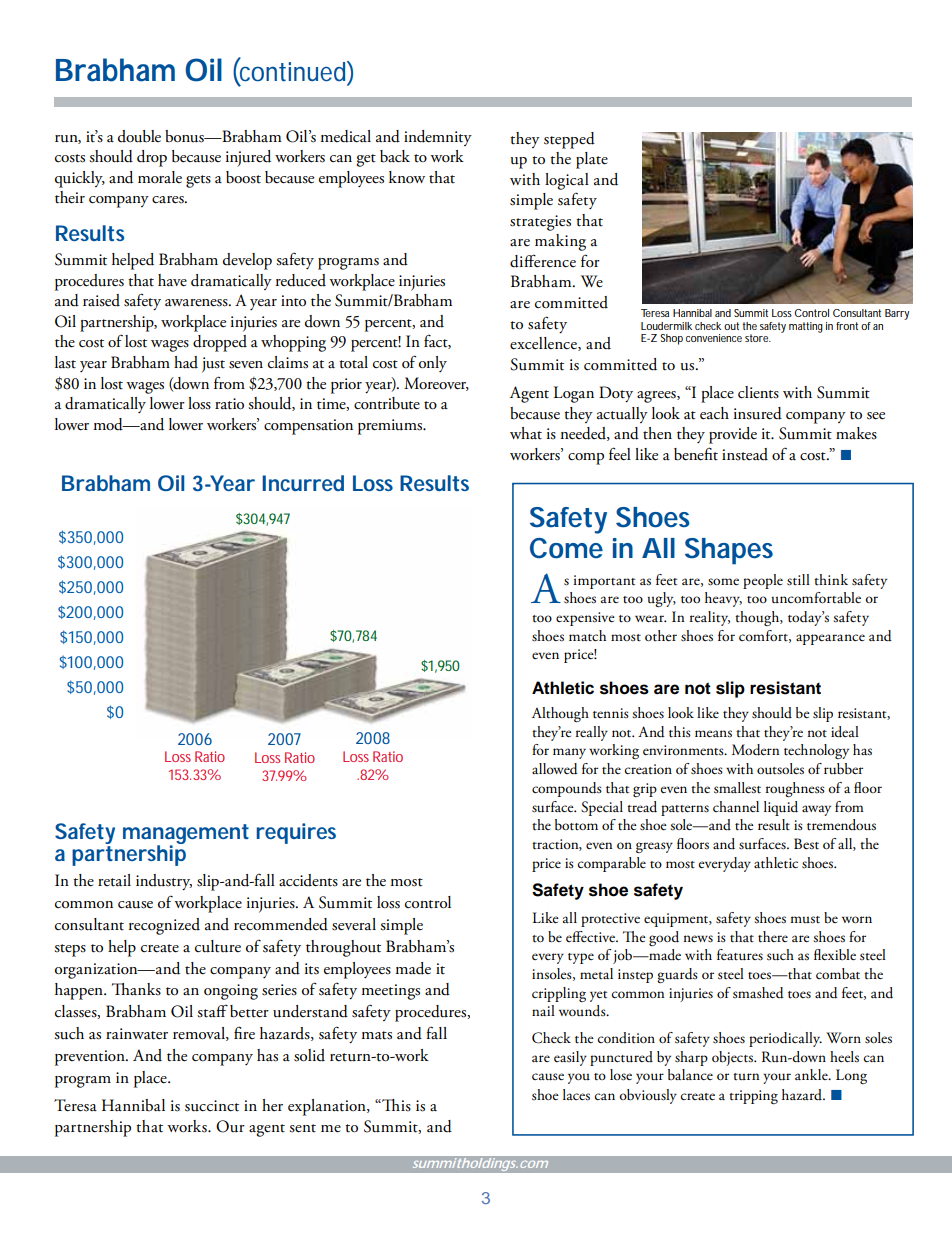  Describe the element at coordinates (806, 844) in the screenshot. I see `Best` at that location.
